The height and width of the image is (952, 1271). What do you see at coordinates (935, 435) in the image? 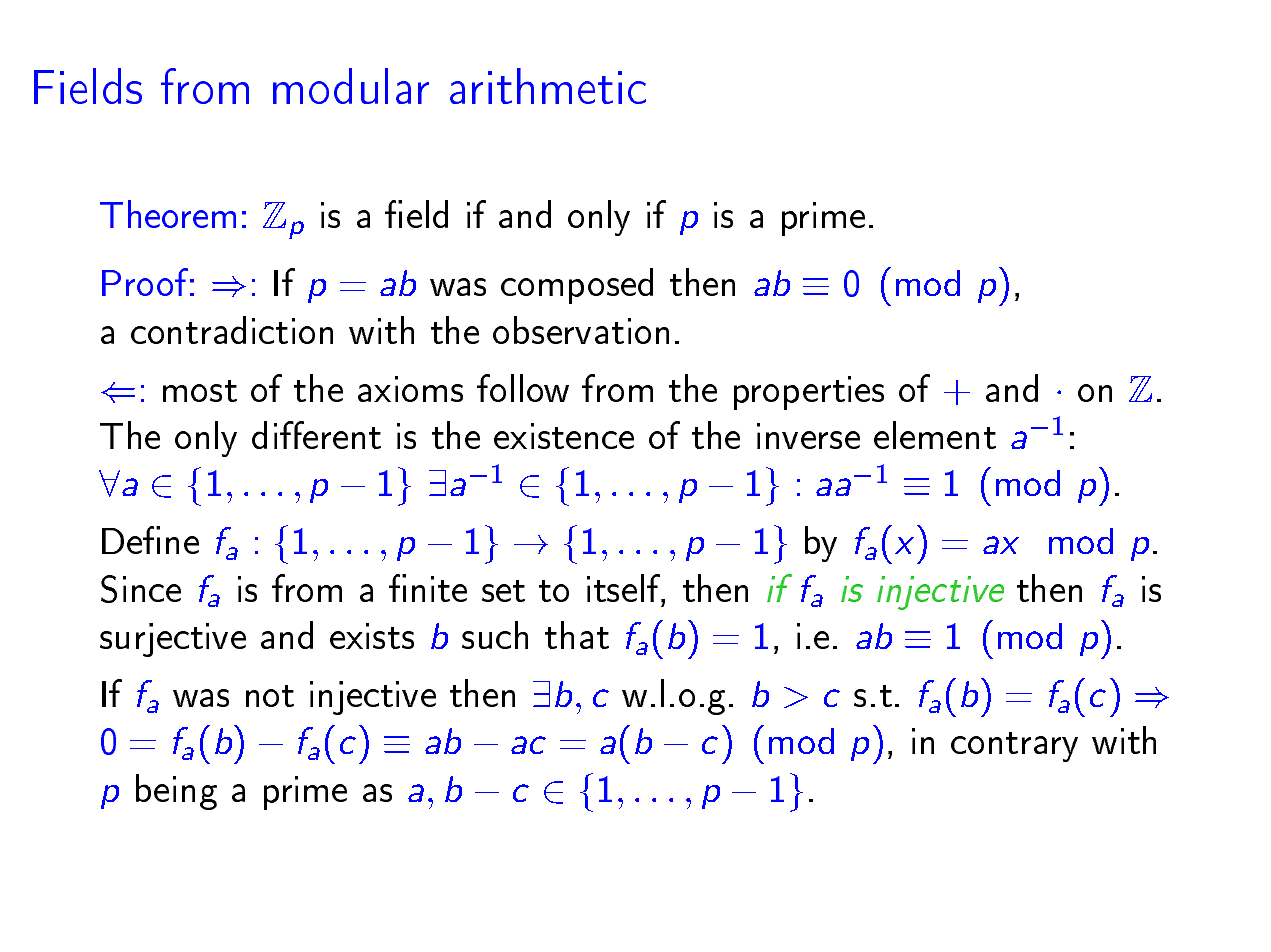
I see `element` at bounding box center [935, 435].
